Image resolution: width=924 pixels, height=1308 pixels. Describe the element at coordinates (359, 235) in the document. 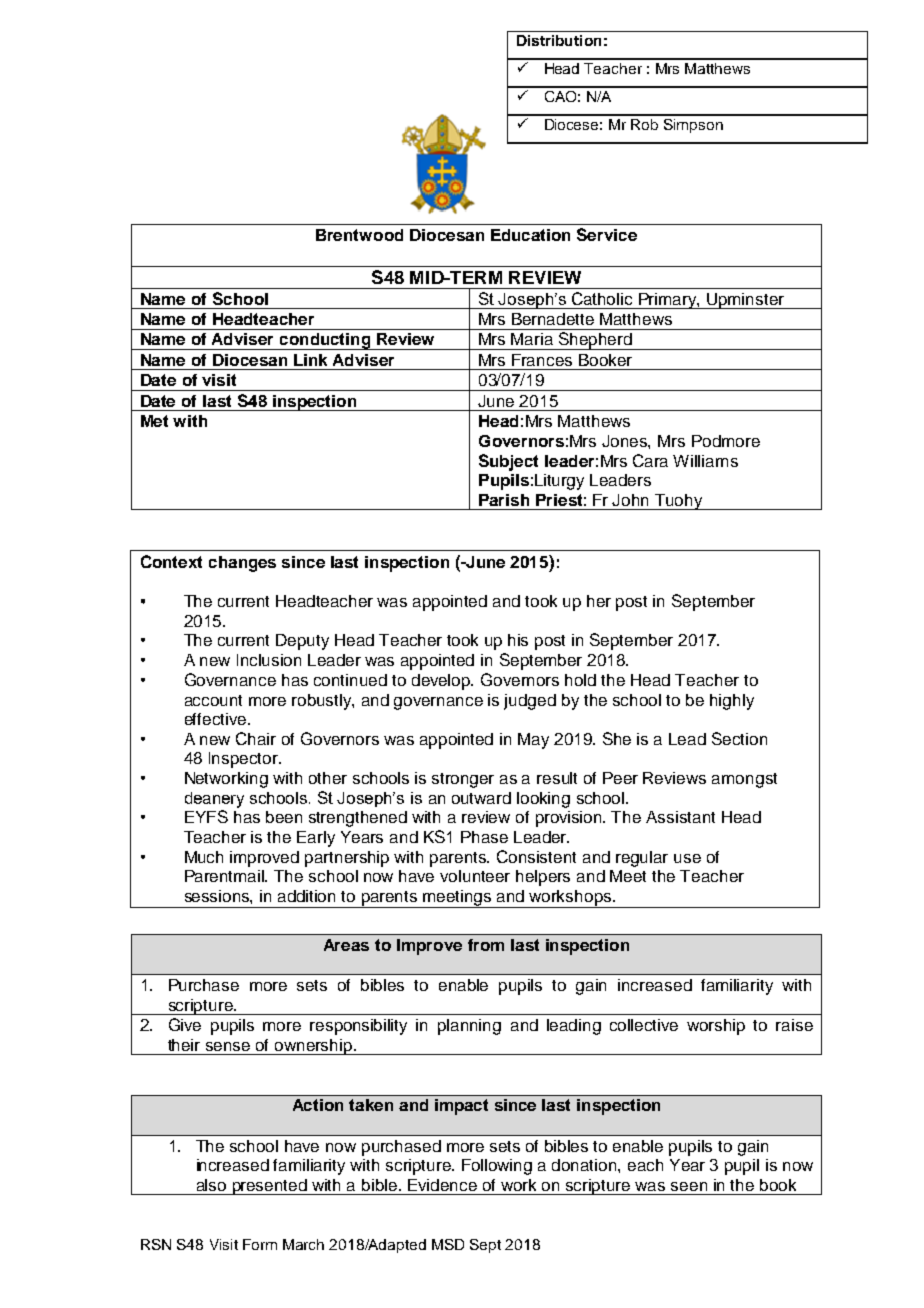

I see `Brentwood` at that location.
